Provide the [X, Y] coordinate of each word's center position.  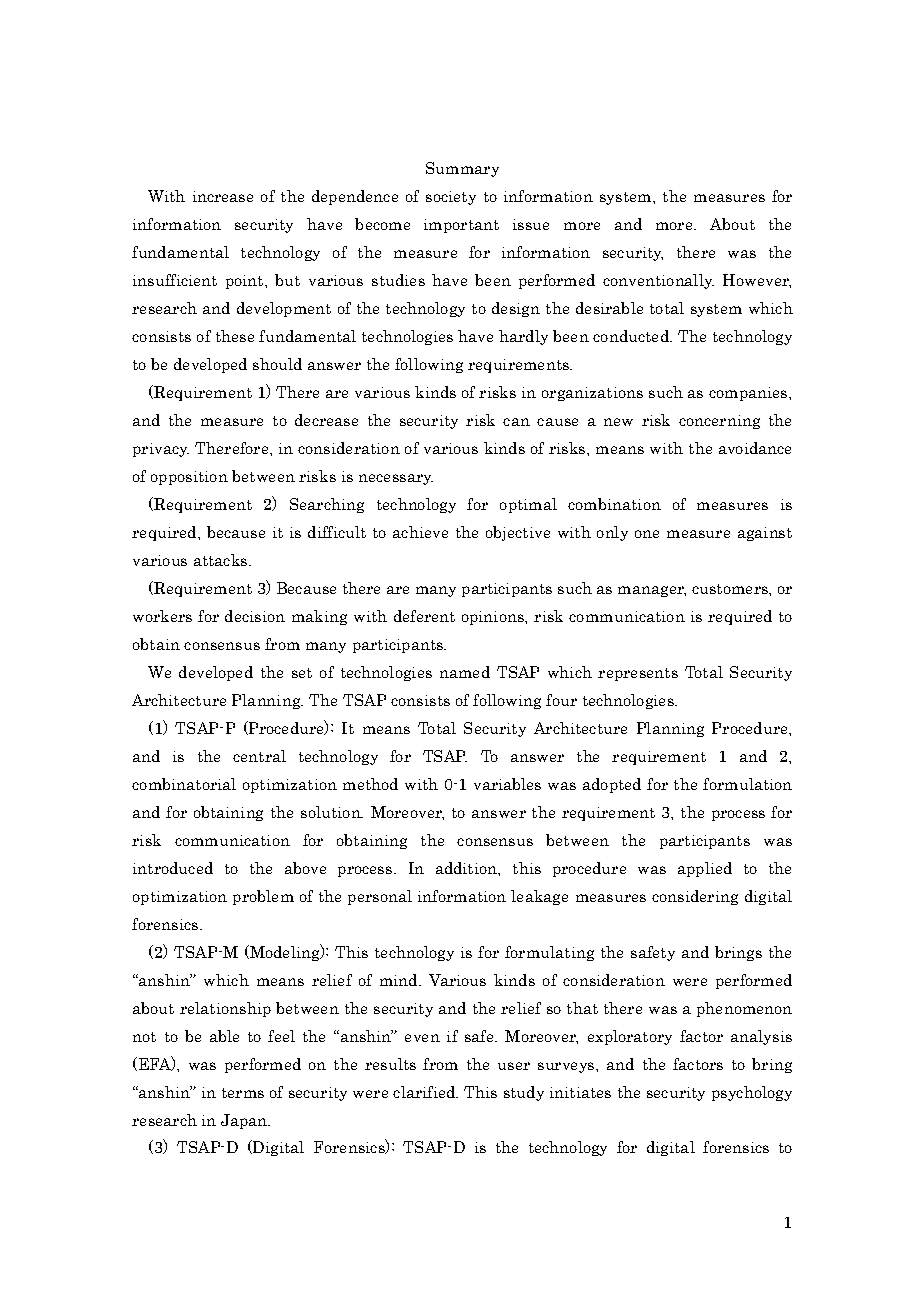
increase [223, 196]
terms [243, 1093]
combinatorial [184, 784]
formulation [747, 784]
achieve [420, 532]
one [647, 534]
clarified [425, 1092]
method [370, 784]
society [451, 198]
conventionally [658, 281]
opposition [189, 478]
